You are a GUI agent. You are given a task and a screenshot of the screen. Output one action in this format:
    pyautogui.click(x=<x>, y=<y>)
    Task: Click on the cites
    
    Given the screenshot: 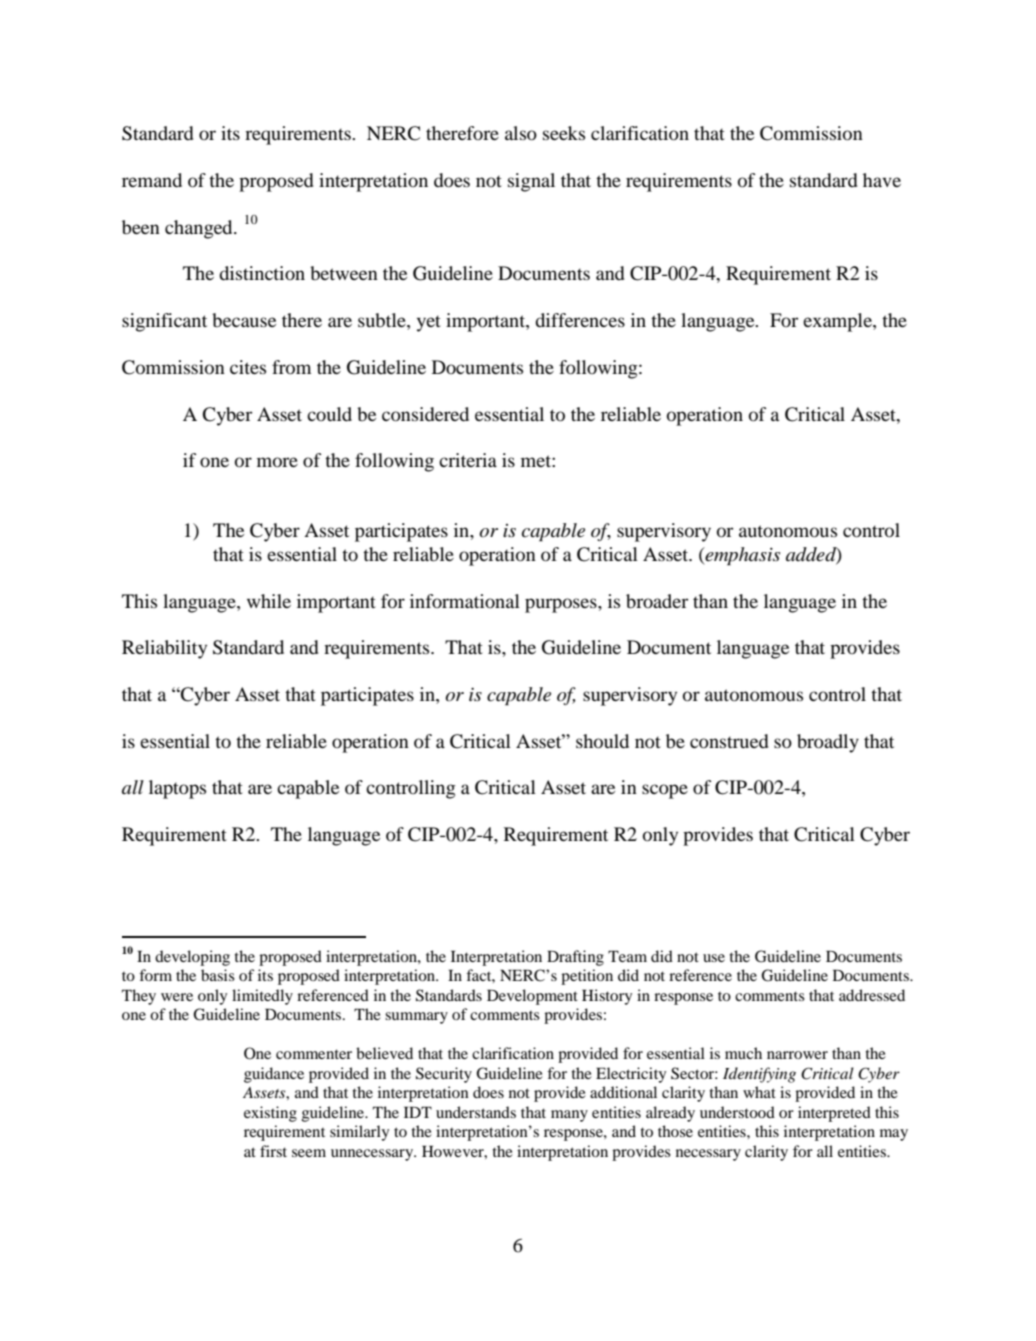 What is the action you would take?
    pyautogui.click(x=248, y=367)
